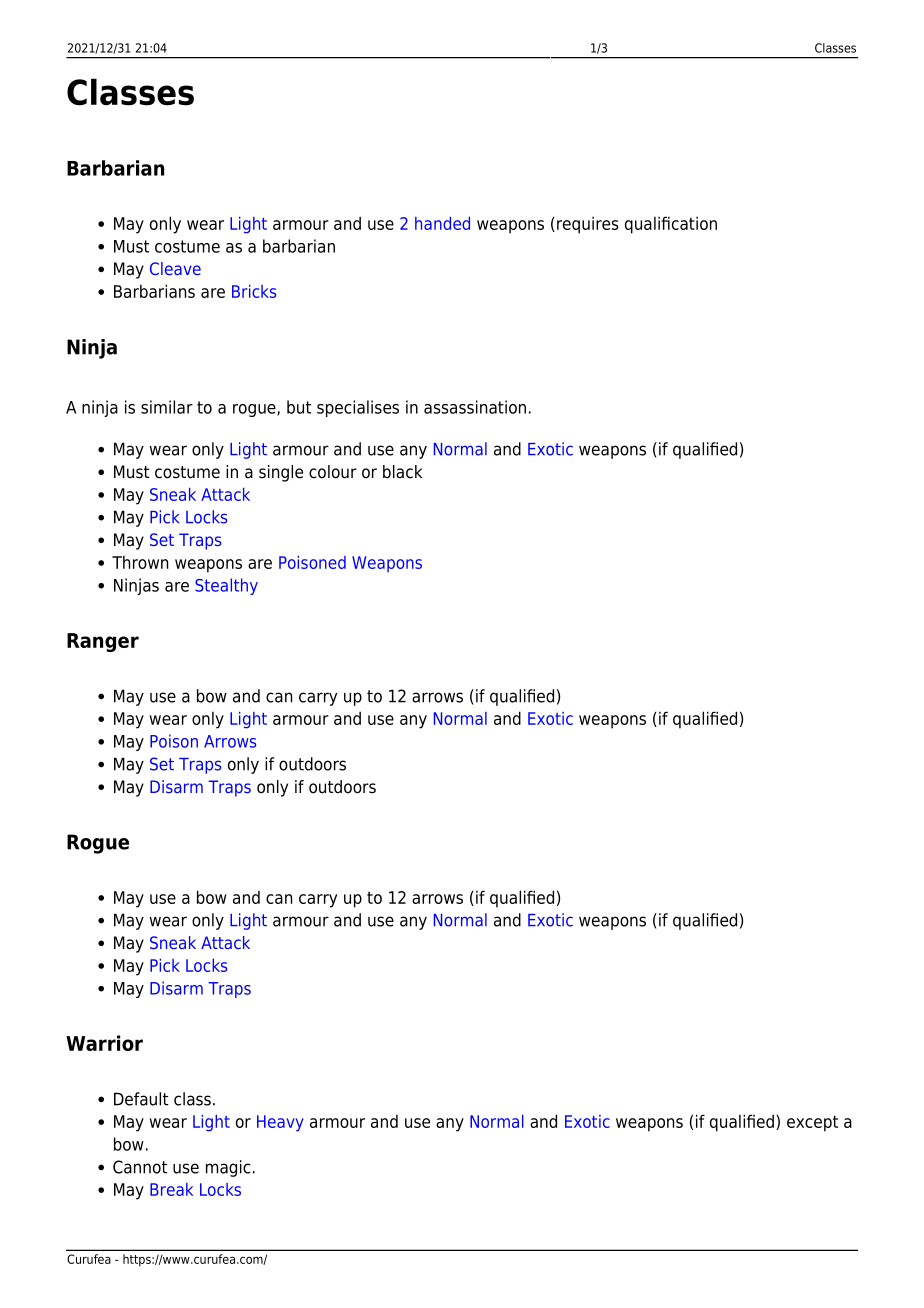  I want to click on magic, so click(228, 1168).
